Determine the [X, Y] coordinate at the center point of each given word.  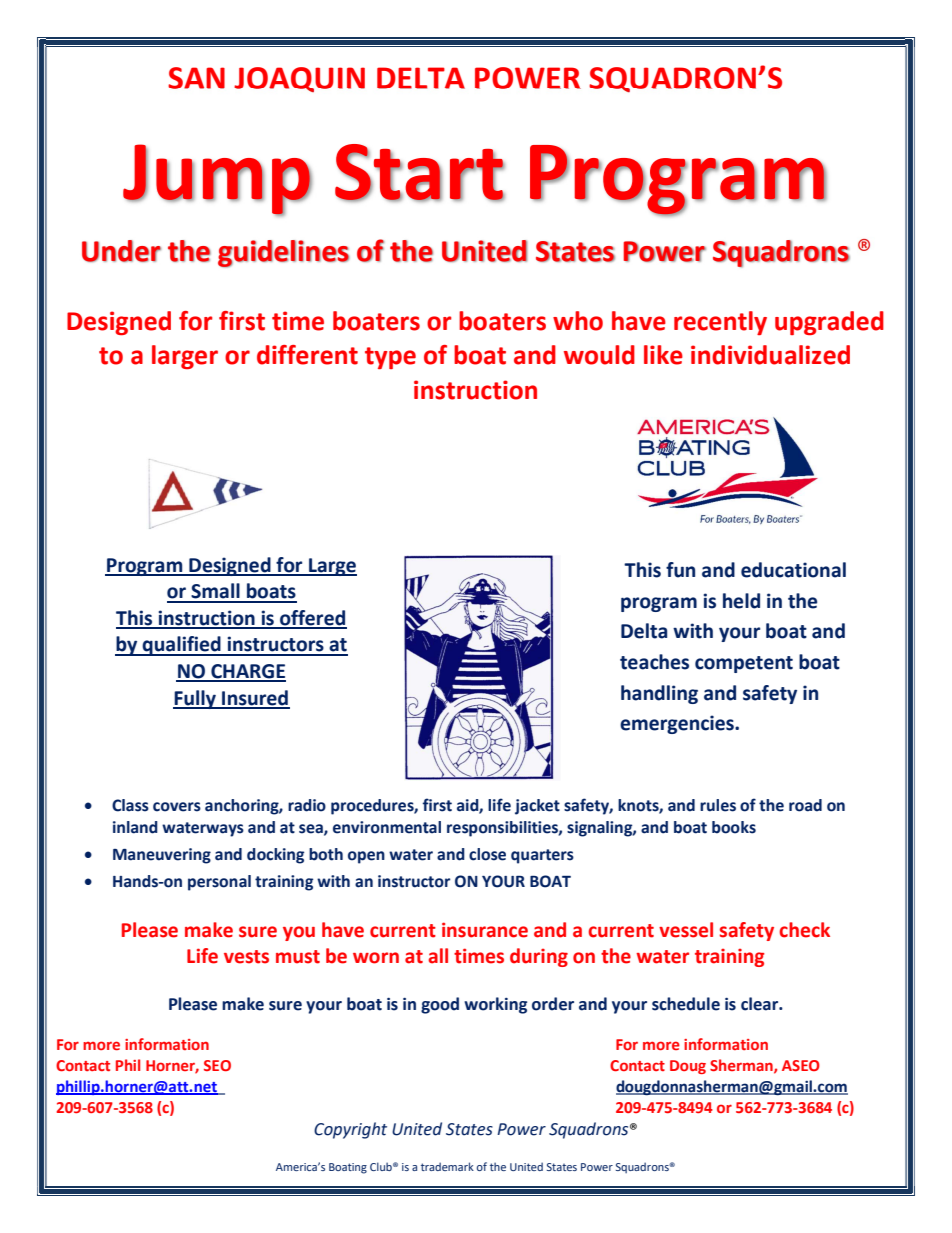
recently [720, 323]
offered [312, 619]
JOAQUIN [299, 79]
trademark [447, 1166]
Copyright [350, 1130]
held [741, 601]
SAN [196, 78]
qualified [182, 646]
